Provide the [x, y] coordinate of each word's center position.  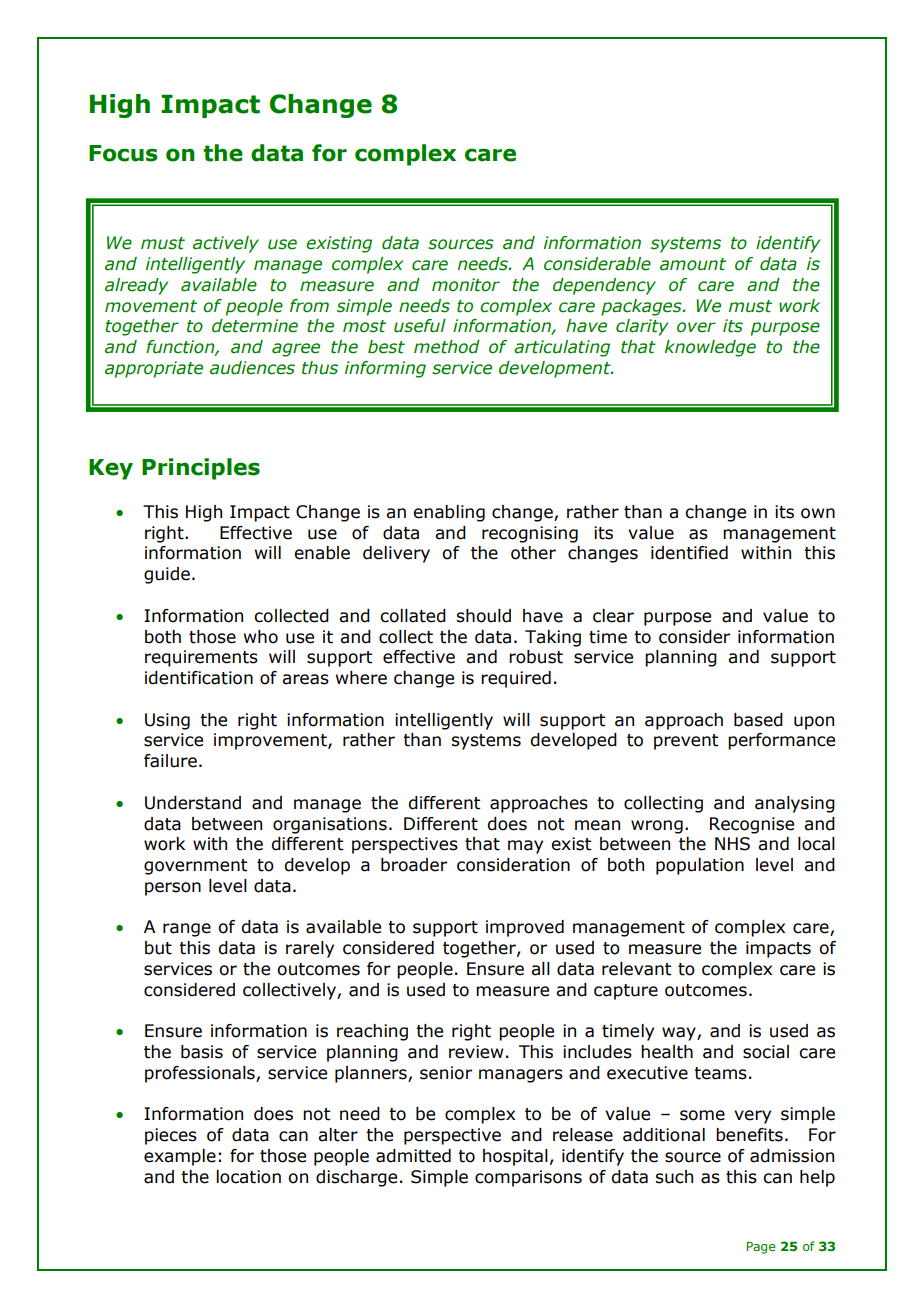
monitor [466, 285]
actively [226, 244]
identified [689, 553]
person [173, 889]
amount [693, 264]
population [700, 866]
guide [167, 575]
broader [414, 865]
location [248, 1177]
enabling [449, 513]
